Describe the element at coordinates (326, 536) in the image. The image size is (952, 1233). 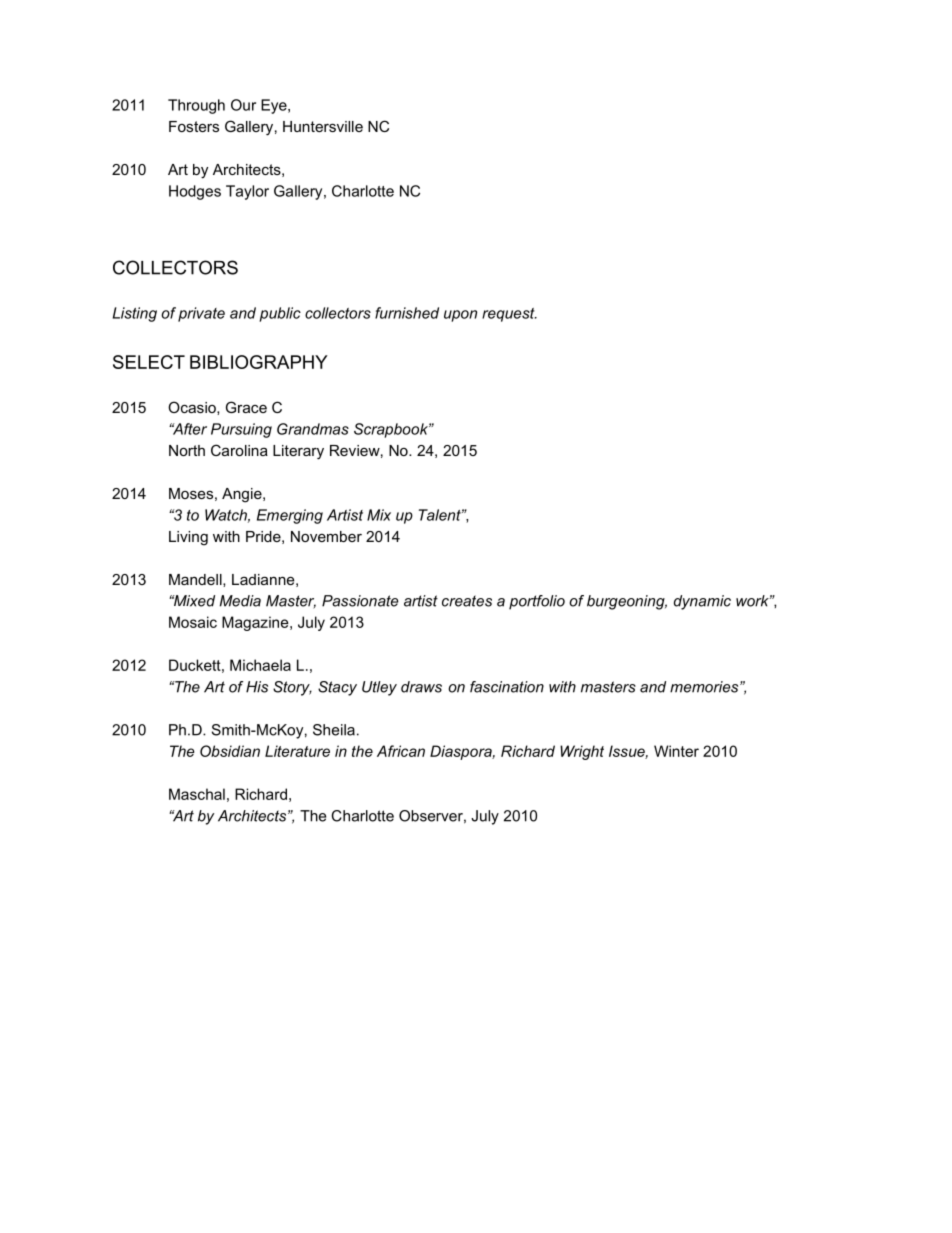
I see `November` at that location.
